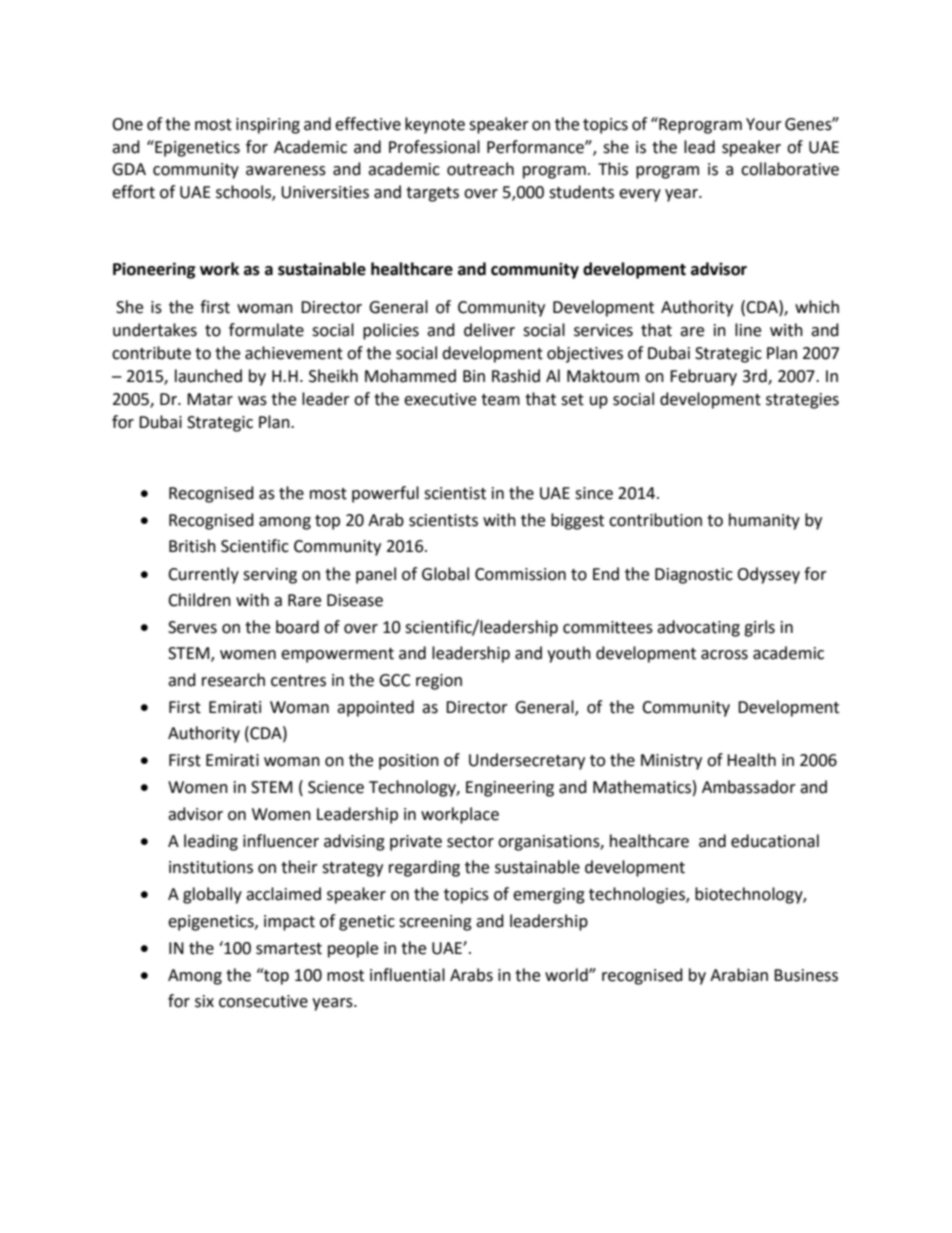 This page has height=1233, width=952. I want to click on line, so click(748, 330).
